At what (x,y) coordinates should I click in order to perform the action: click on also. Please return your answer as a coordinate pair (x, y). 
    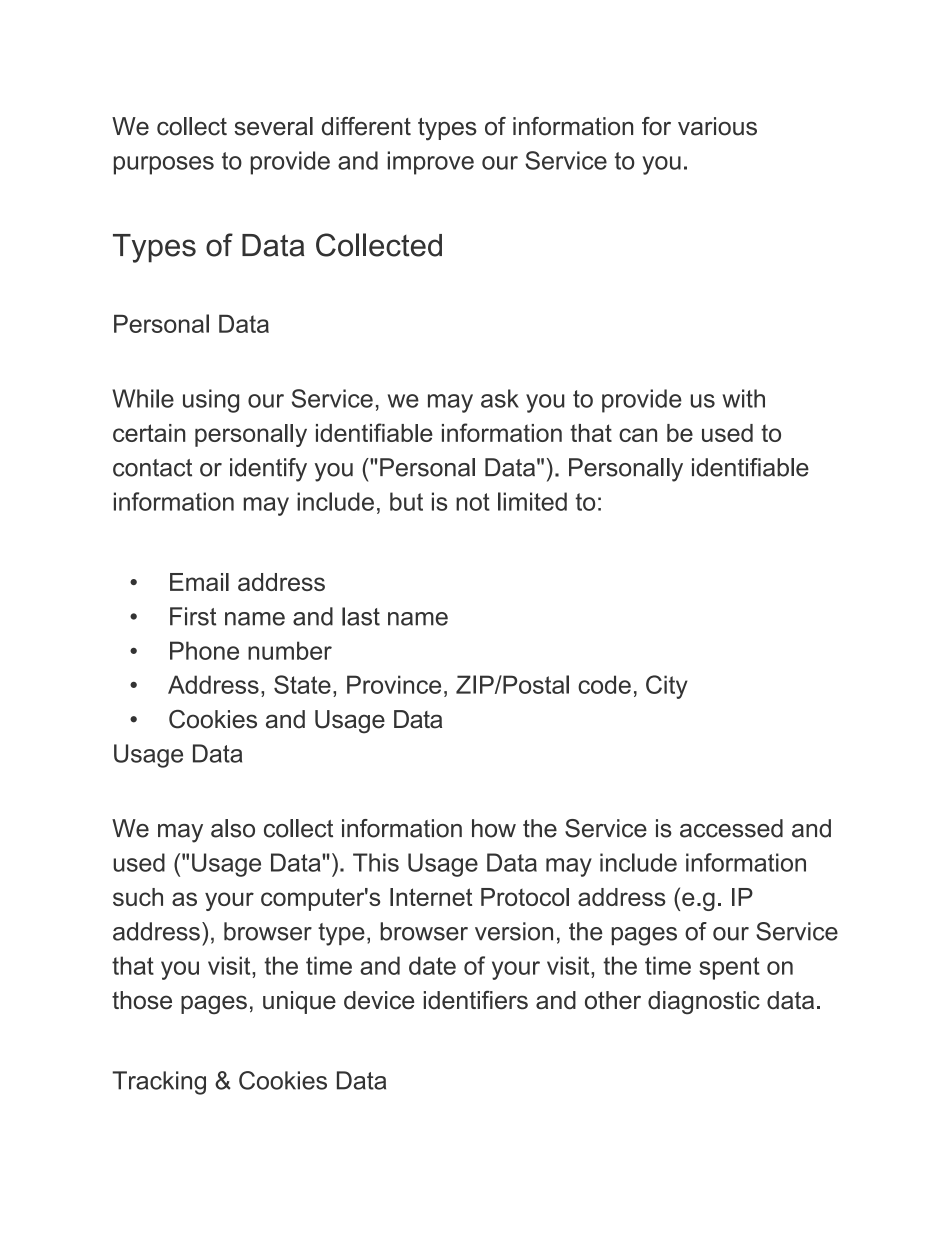
    Looking at the image, I should click on (233, 828).
